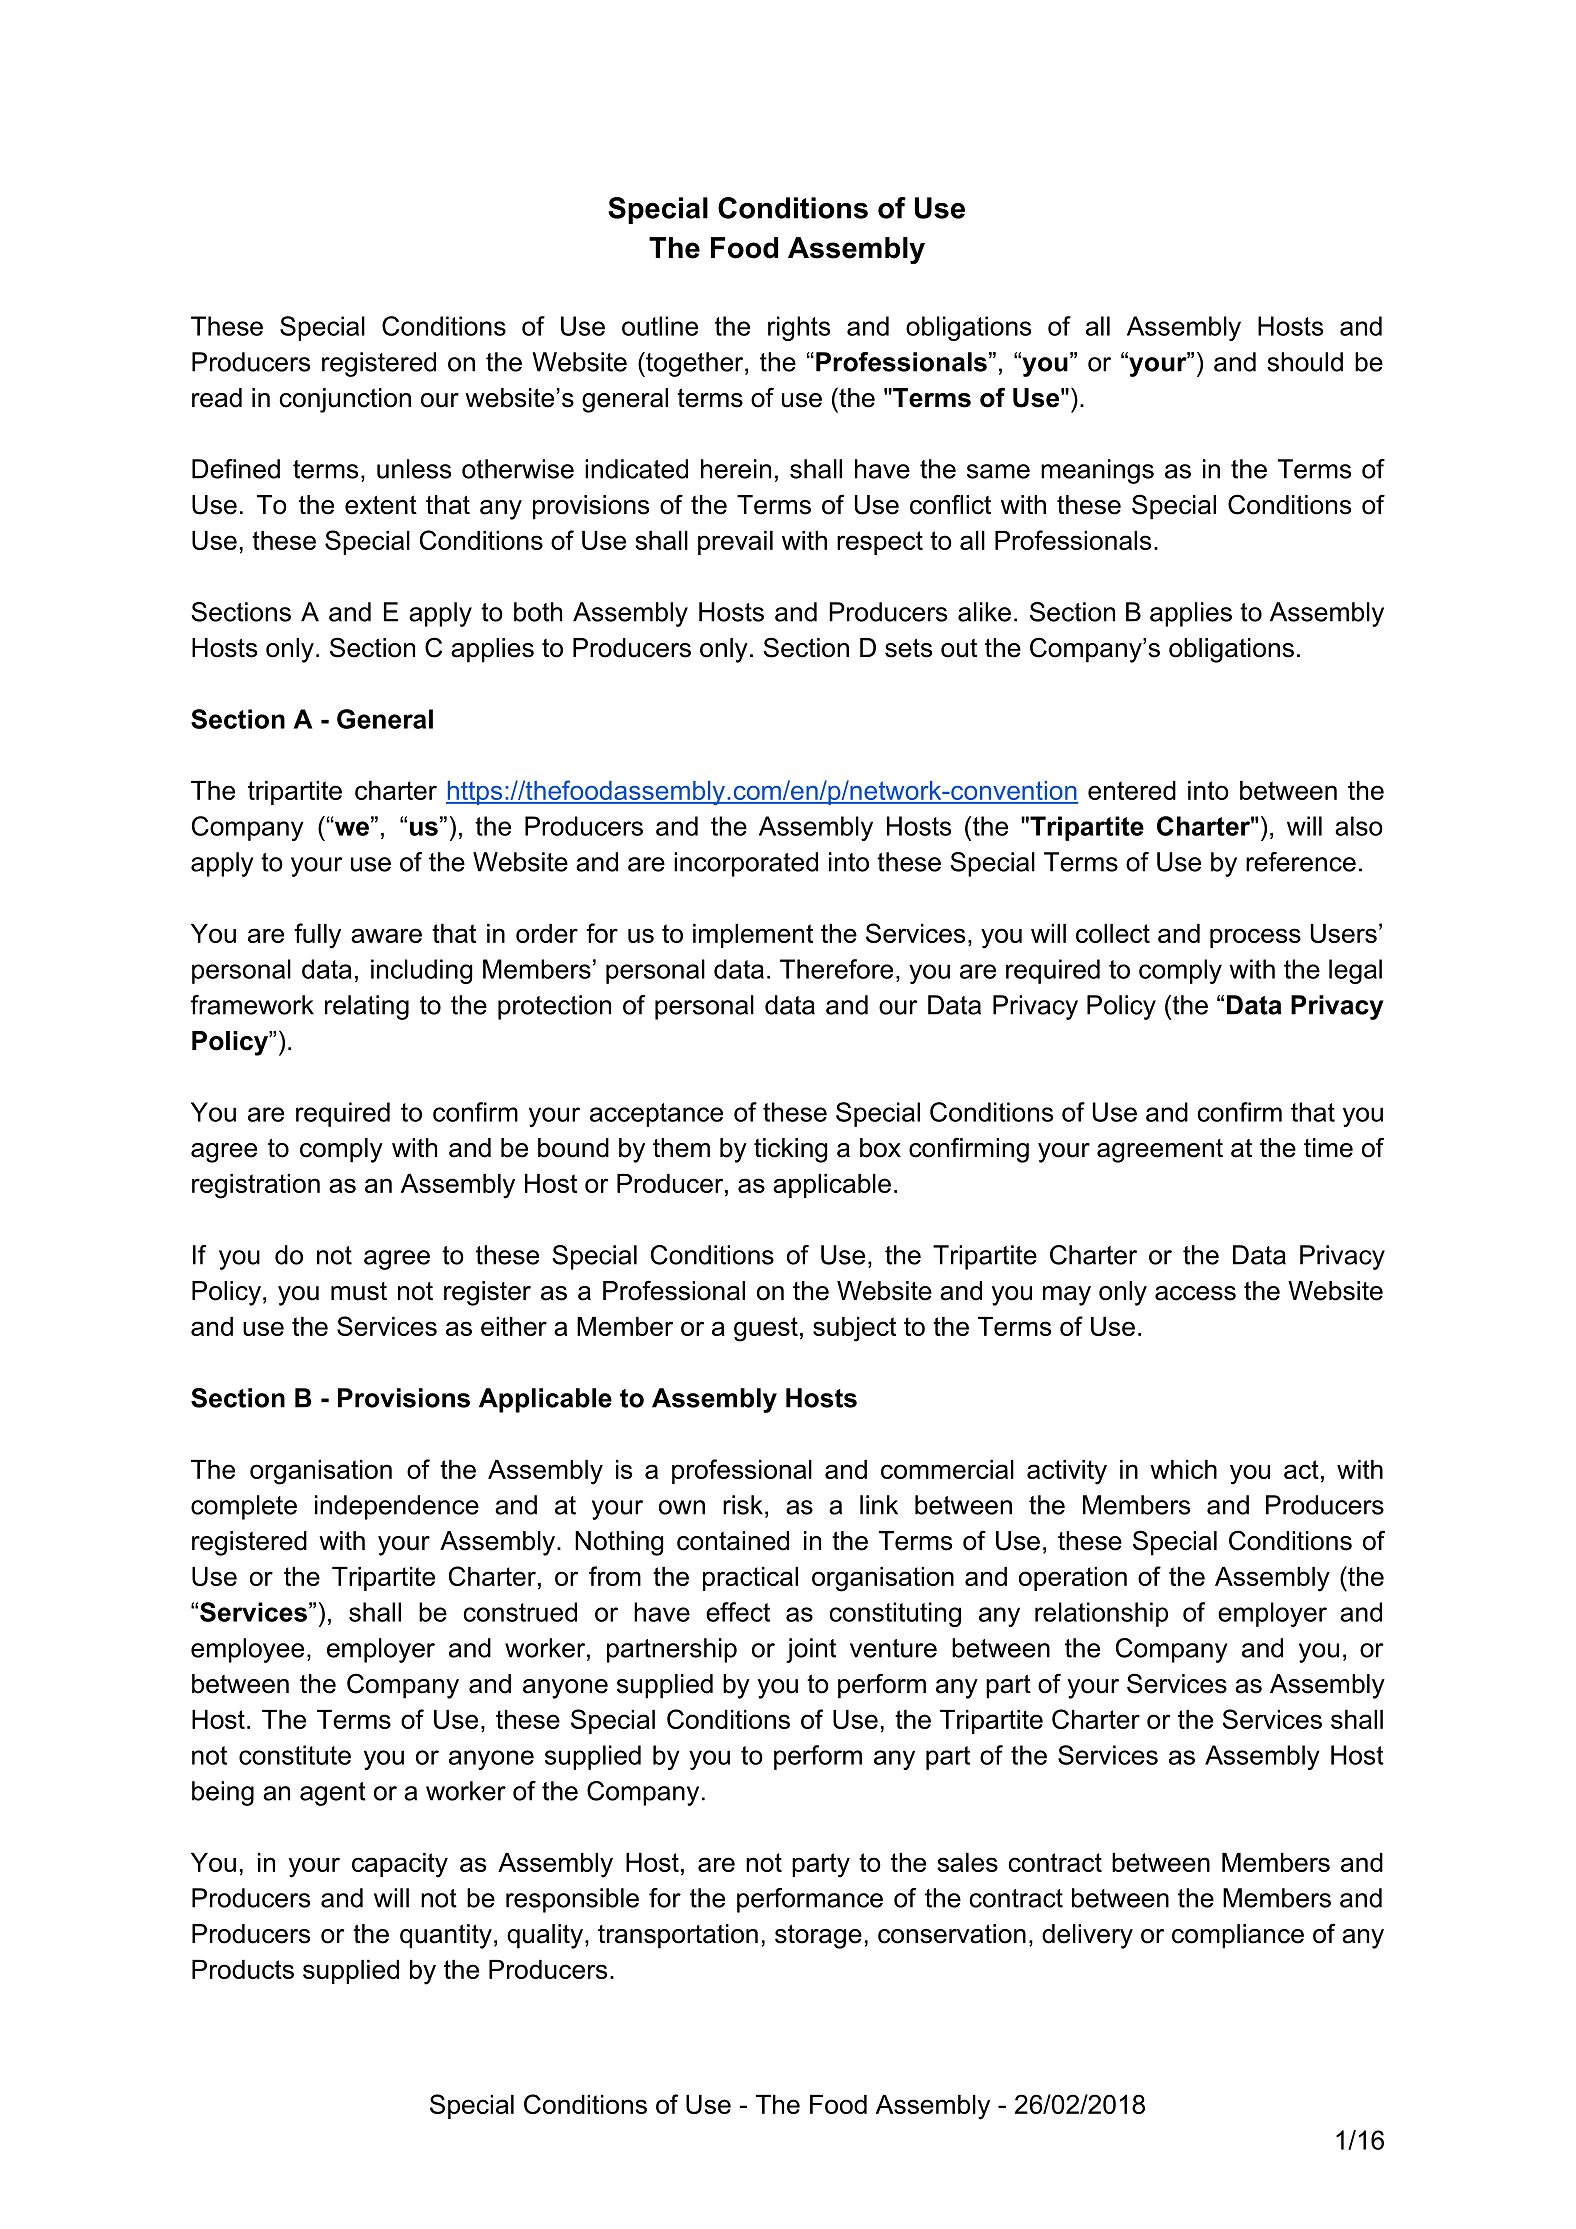  I want to click on rights, so click(799, 328).
